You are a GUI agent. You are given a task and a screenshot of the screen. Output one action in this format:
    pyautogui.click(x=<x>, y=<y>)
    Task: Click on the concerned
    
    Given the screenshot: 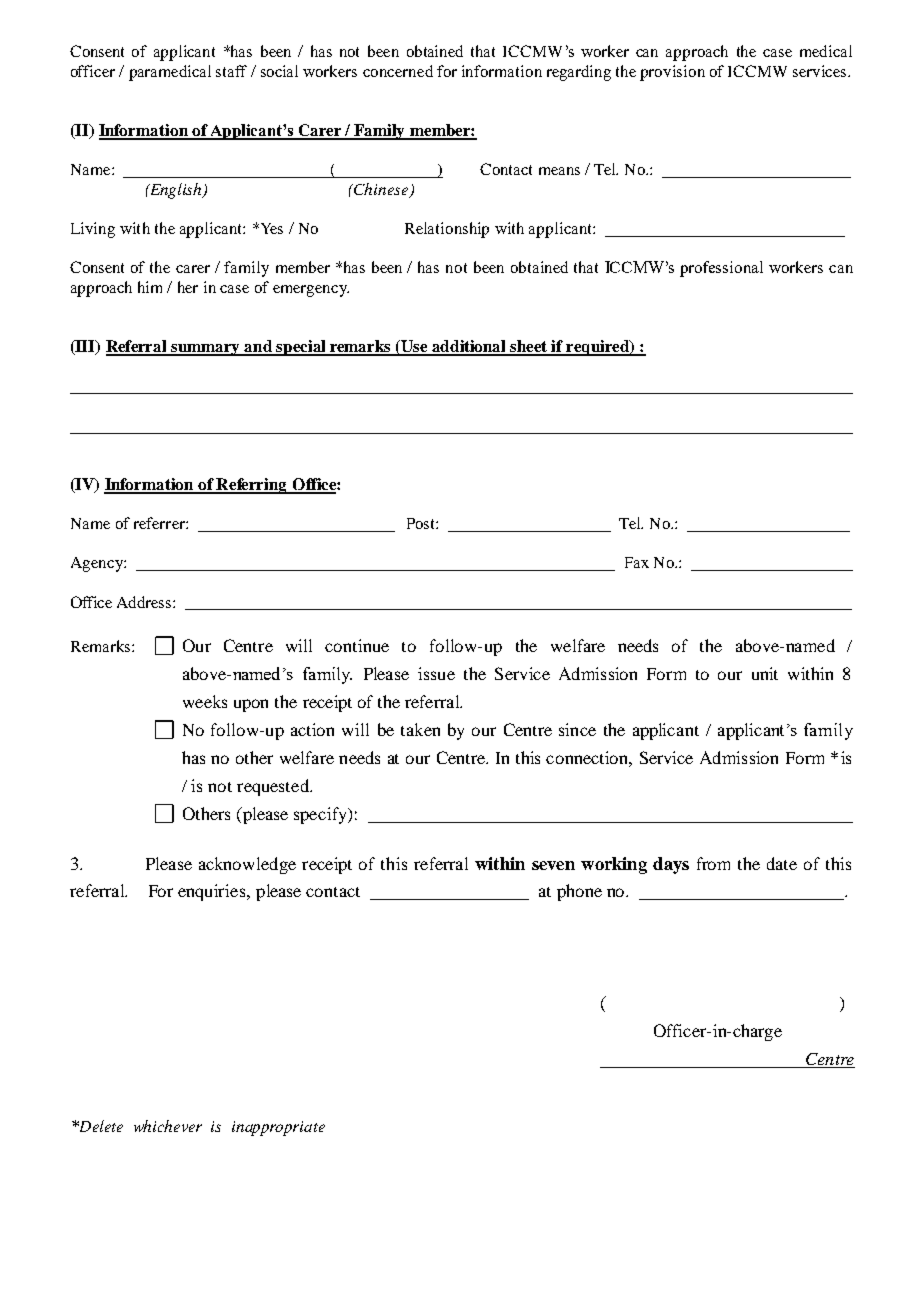 What is the action you would take?
    pyautogui.click(x=398, y=71)
